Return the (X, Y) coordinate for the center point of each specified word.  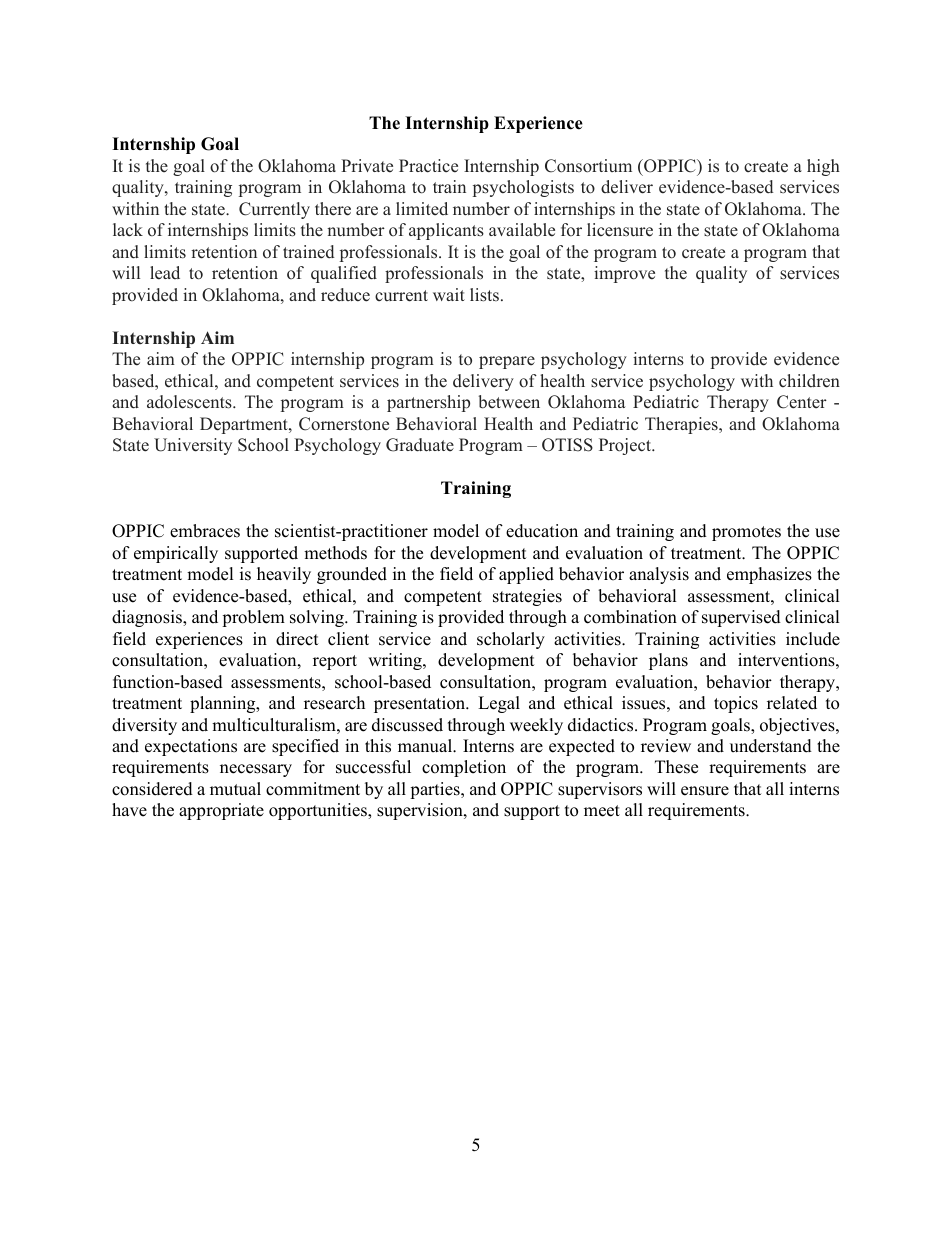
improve (624, 274)
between (509, 402)
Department (245, 425)
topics (736, 704)
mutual (235, 789)
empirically (176, 554)
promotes (746, 533)
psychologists (523, 188)
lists (486, 295)
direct (297, 639)
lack (128, 230)
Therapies (682, 425)
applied (526, 575)
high (823, 167)
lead (165, 273)
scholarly (511, 640)
